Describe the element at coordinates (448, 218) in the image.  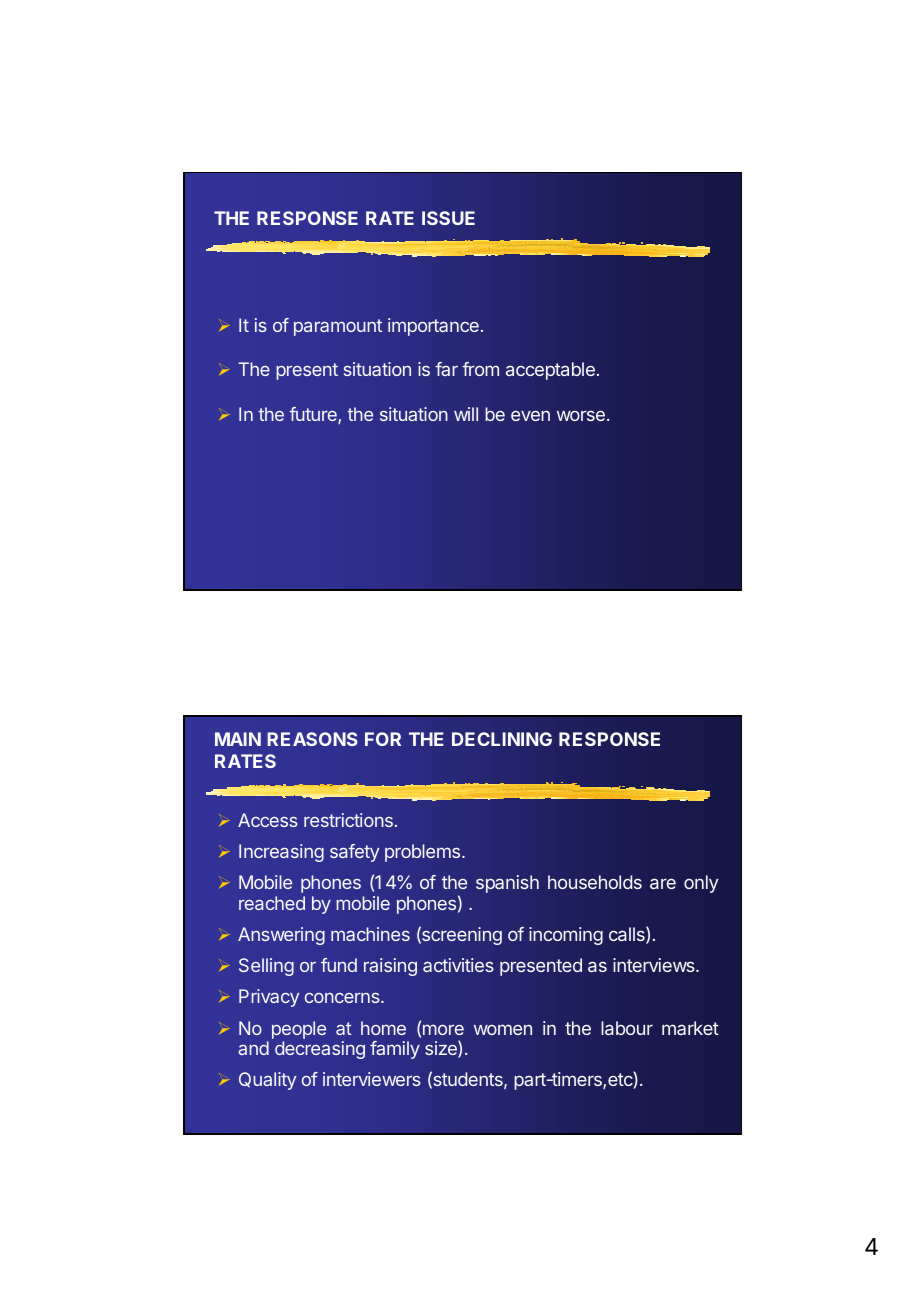
I see `ISSUE` at that location.
